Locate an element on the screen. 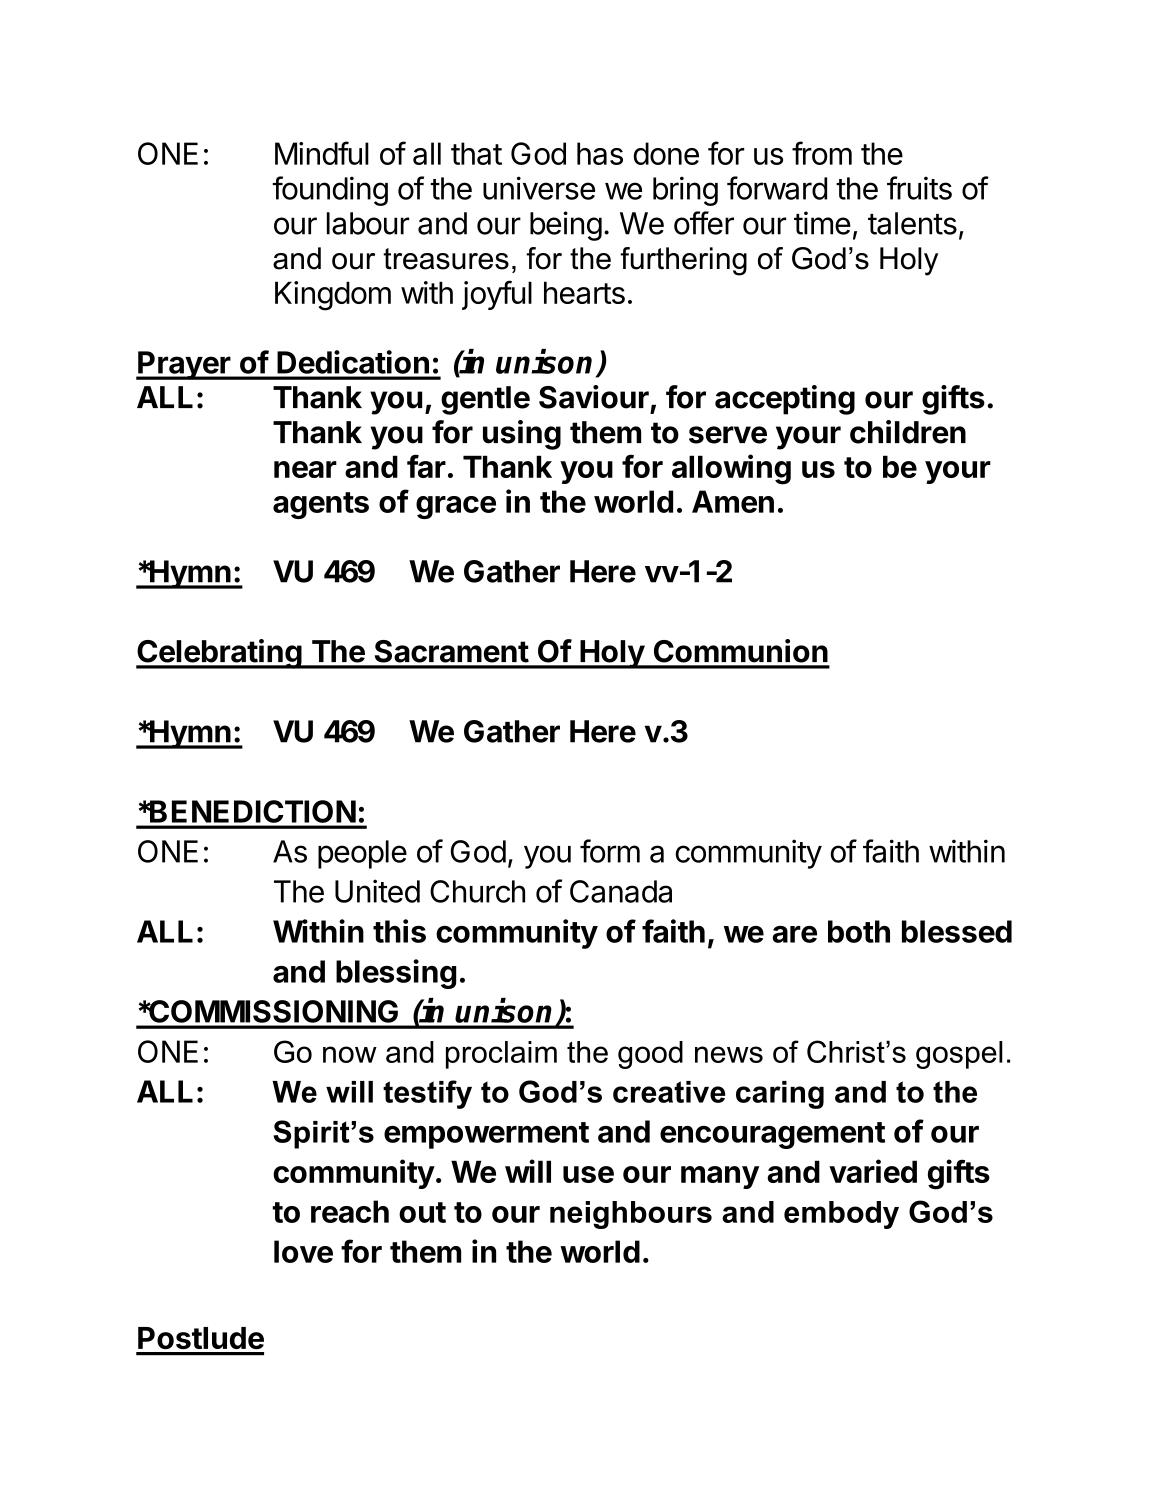  fruits is located at coordinates (919, 188).
